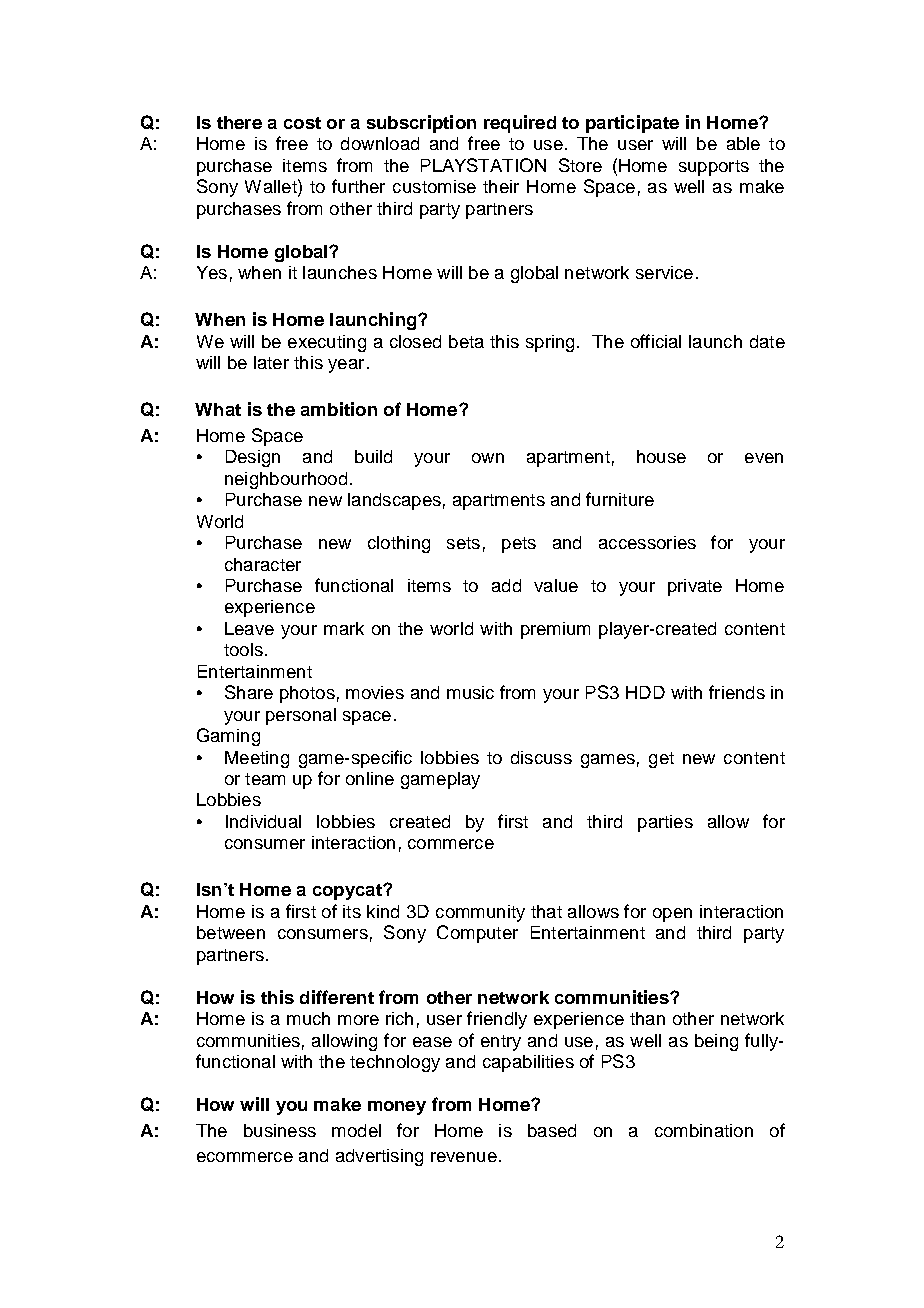 The width and height of the screenshot is (924, 1308). Describe the element at coordinates (302, 123) in the screenshot. I see `cost` at that location.
